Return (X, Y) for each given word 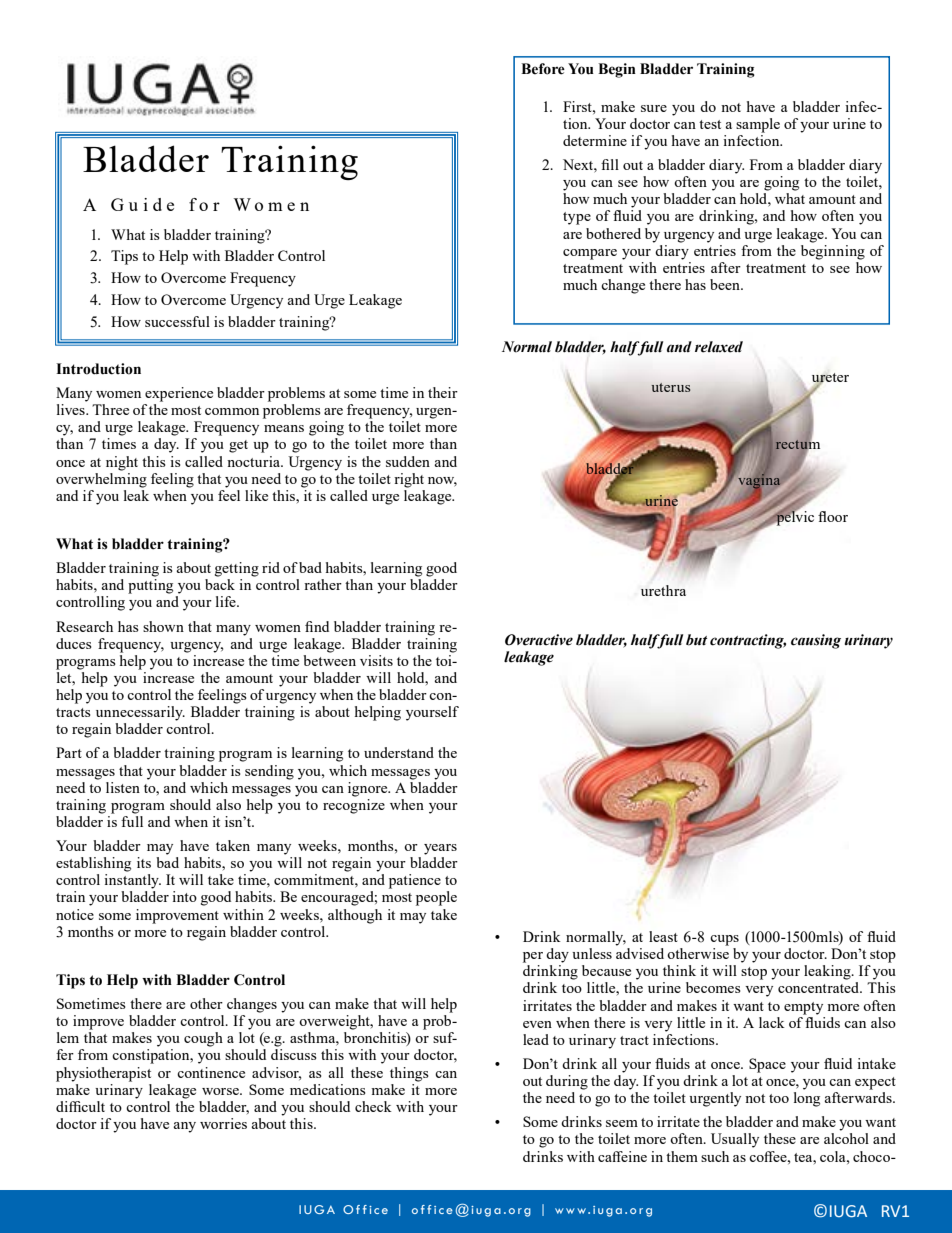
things (409, 1074)
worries (223, 1123)
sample (758, 125)
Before (543, 69)
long (807, 1099)
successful (177, 321)
